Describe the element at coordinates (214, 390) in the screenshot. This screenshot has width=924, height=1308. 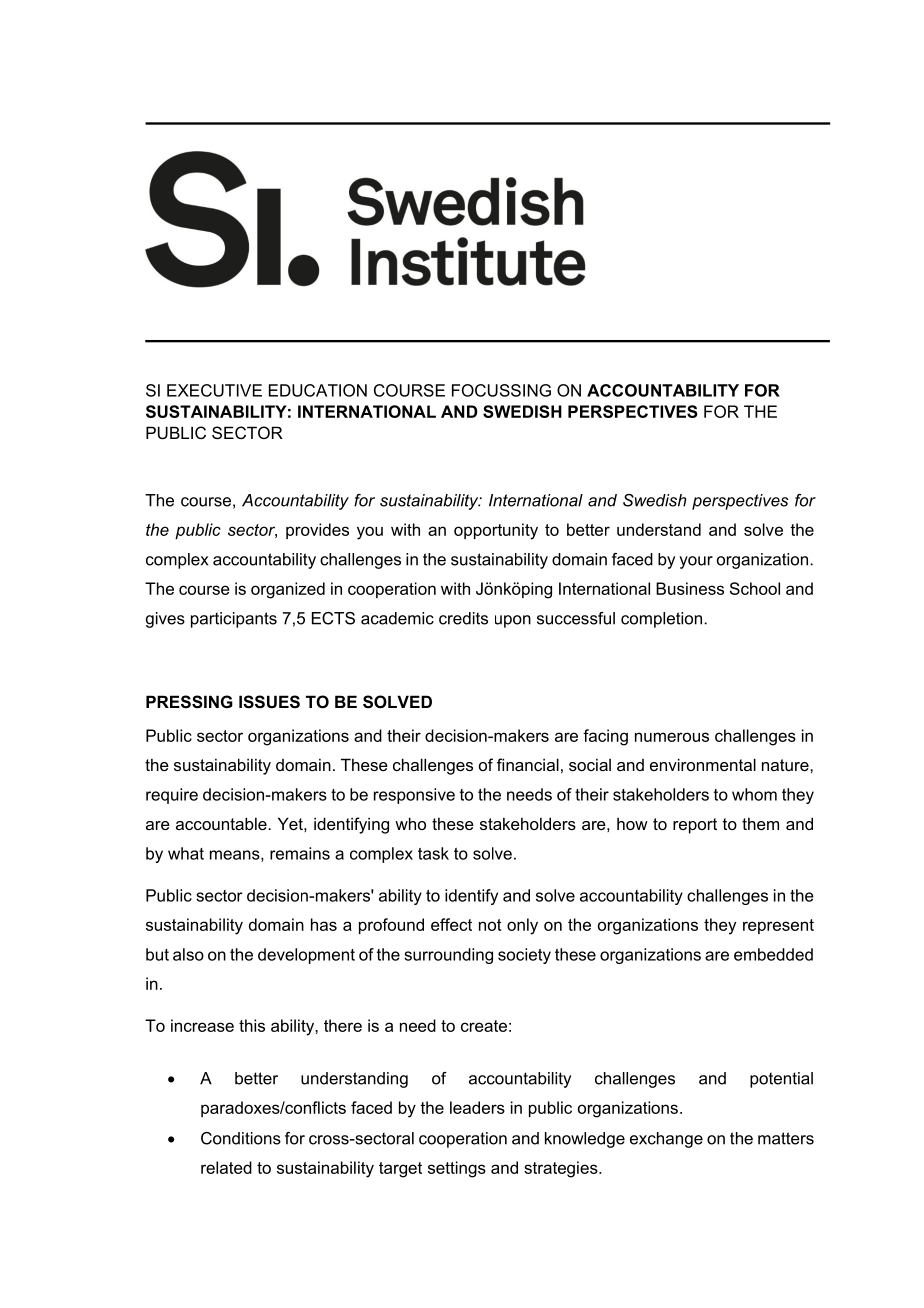
I see `EXECUTIVE` at that location.
